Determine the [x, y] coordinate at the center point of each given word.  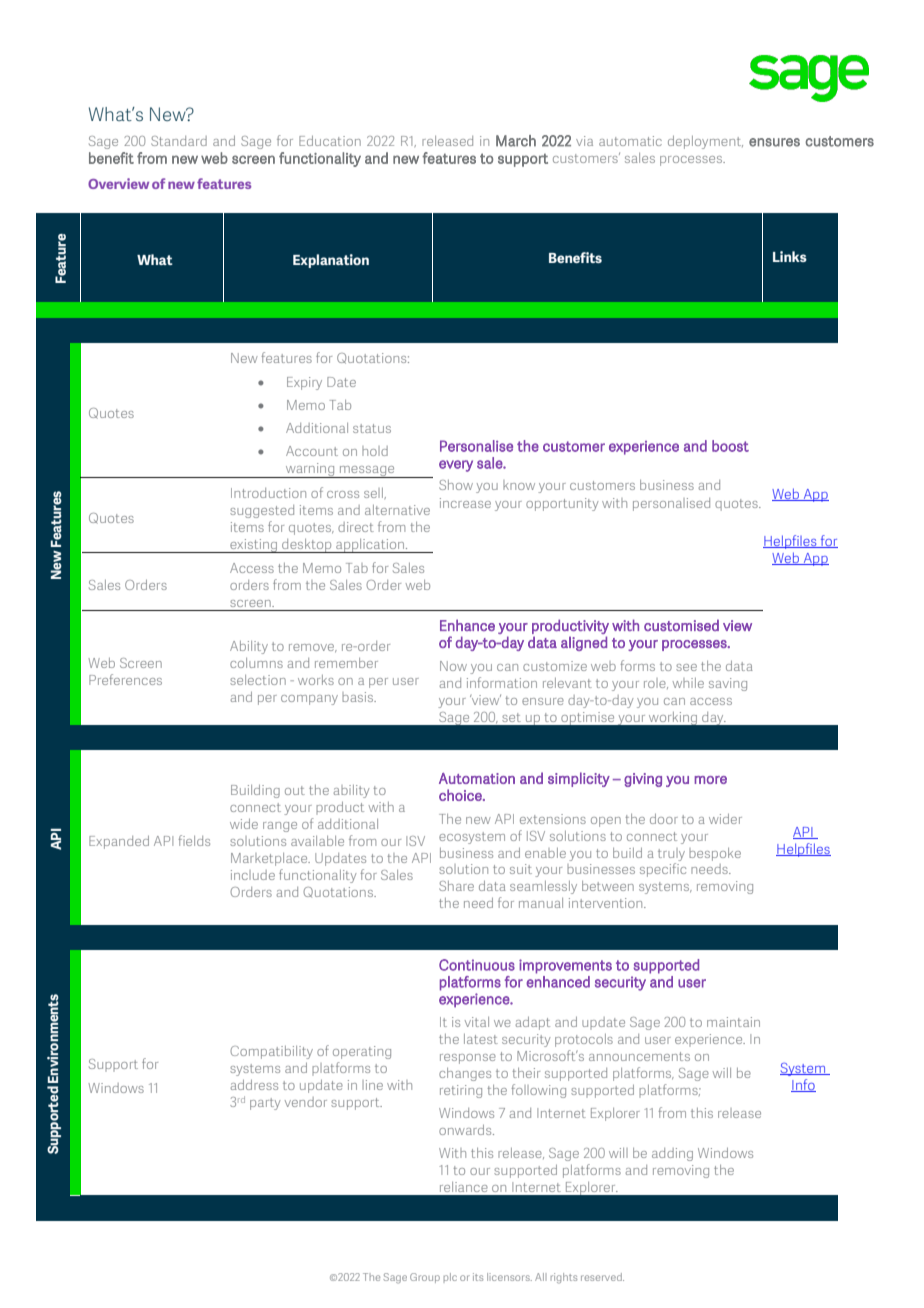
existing [254, 546]
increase [465, 503]
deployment [705, 142]
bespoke [715, 854]
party [265, 1104]
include [253, 875]
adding [672, 1154]
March [516, 141]
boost [730, 446]
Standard [179, 141]
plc [450, 1277]
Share [456, 886]
